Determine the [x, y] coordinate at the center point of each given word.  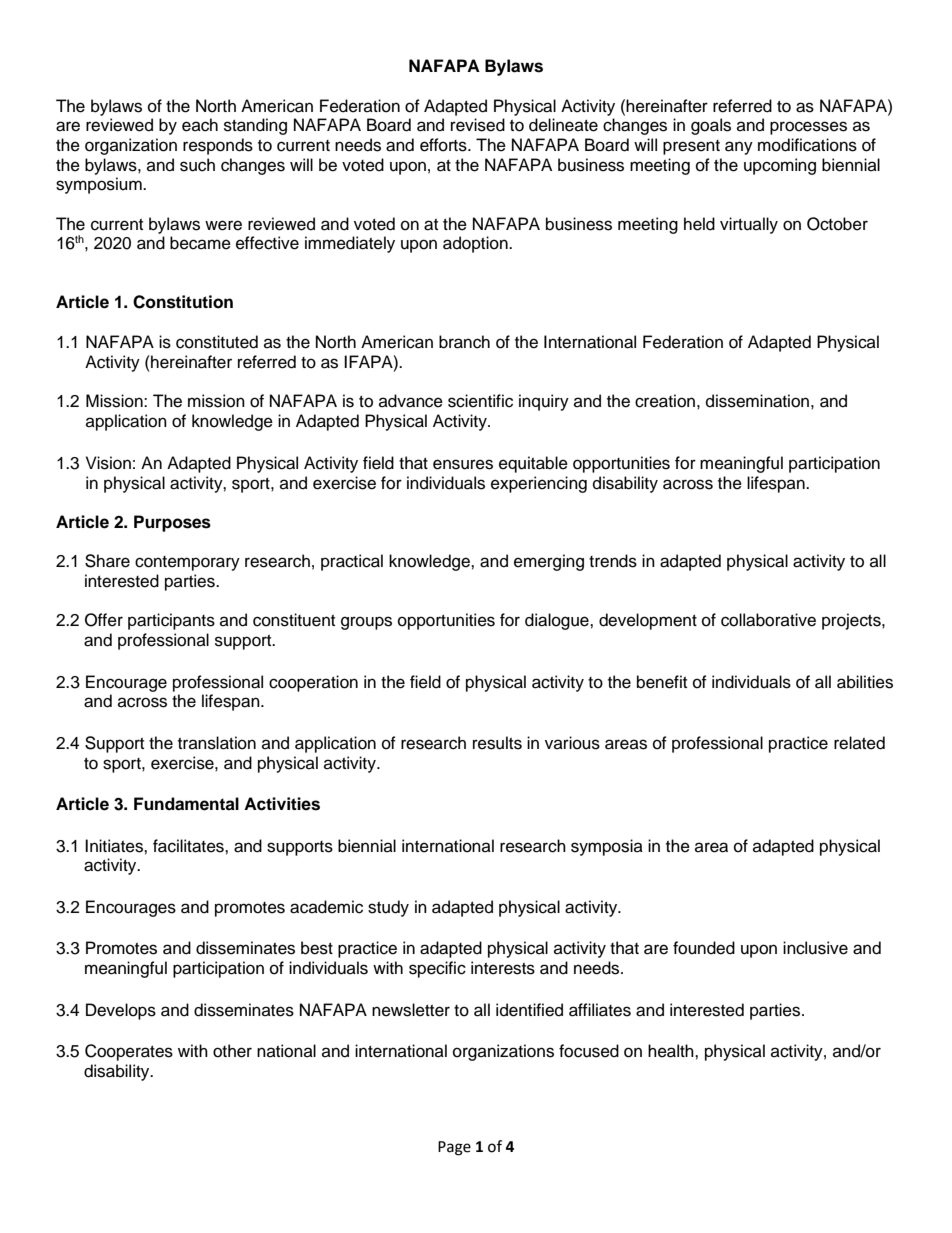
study [388, 908]
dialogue [558, 621]
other [232, 1051]
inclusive [815, 948]
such [197, 165]
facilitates [189, 846]
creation [665, 401]
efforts [444, 145]
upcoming [780, 166]
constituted [217, 342]
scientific [480, 401]
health [672, 1051]
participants [171, 621]
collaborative [768, 620]
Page [454, 1148]
